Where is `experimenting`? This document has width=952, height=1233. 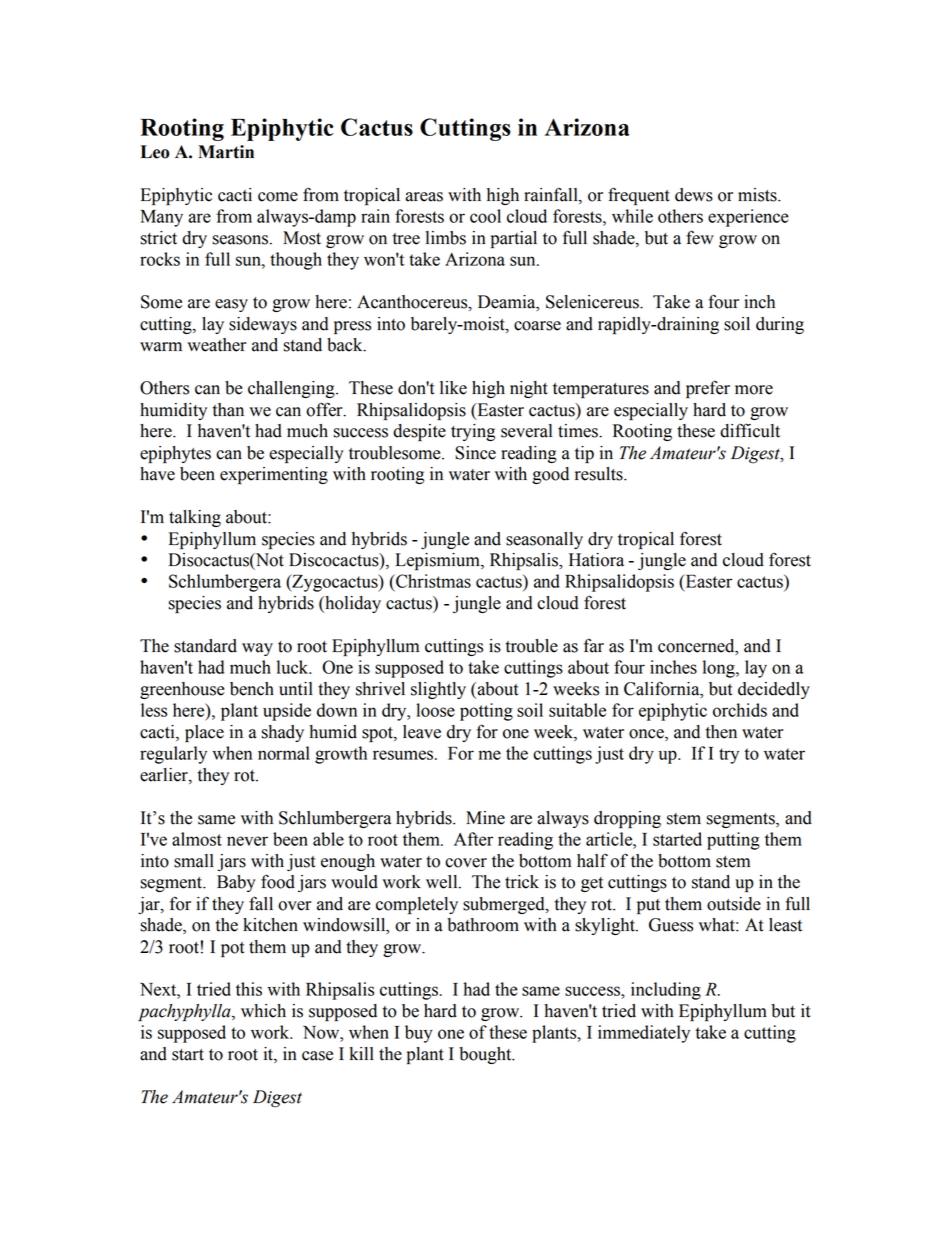 experimenting is located at coordinates (274, 475).
